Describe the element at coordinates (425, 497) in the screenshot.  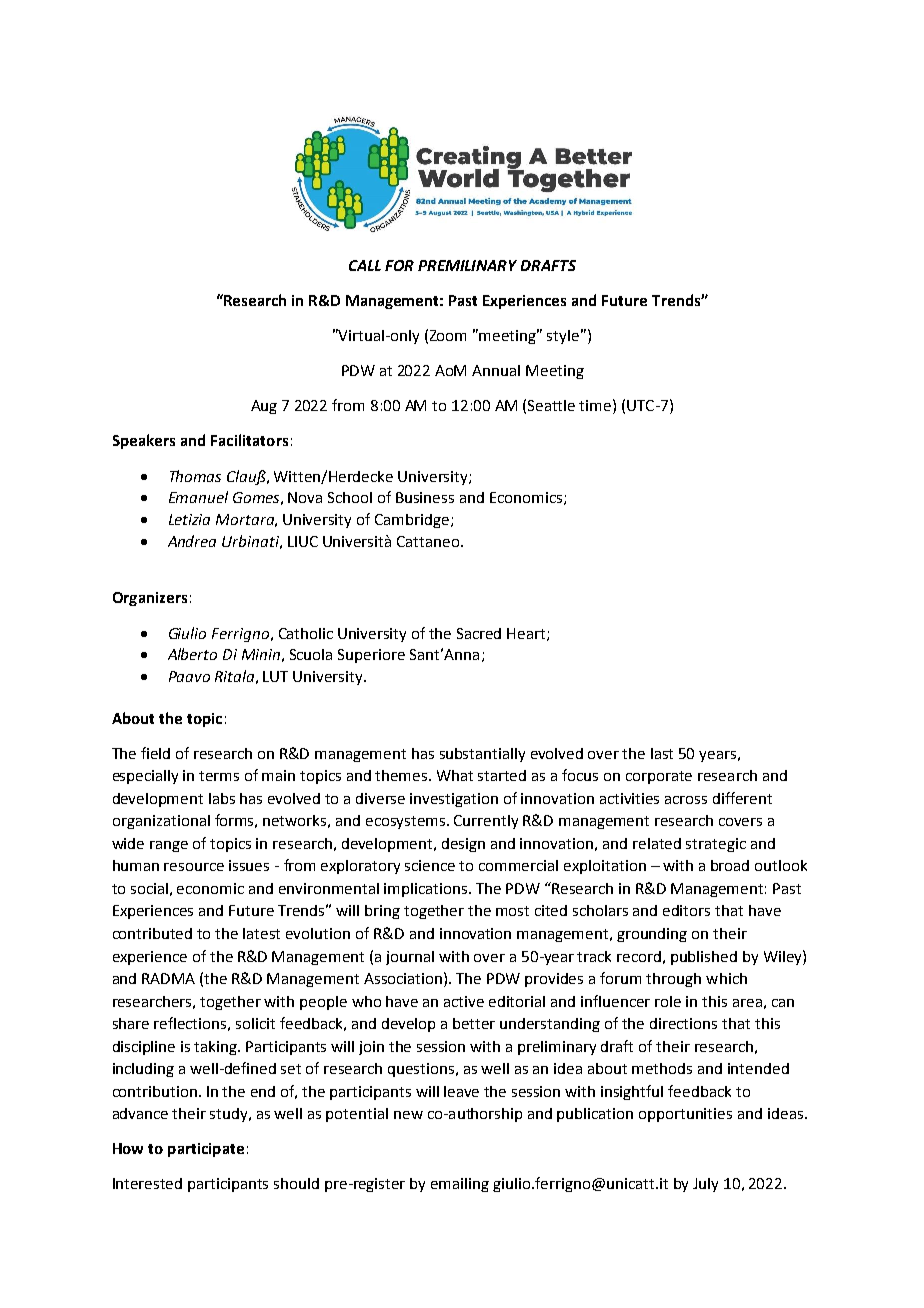
I see `Business` at that location.
